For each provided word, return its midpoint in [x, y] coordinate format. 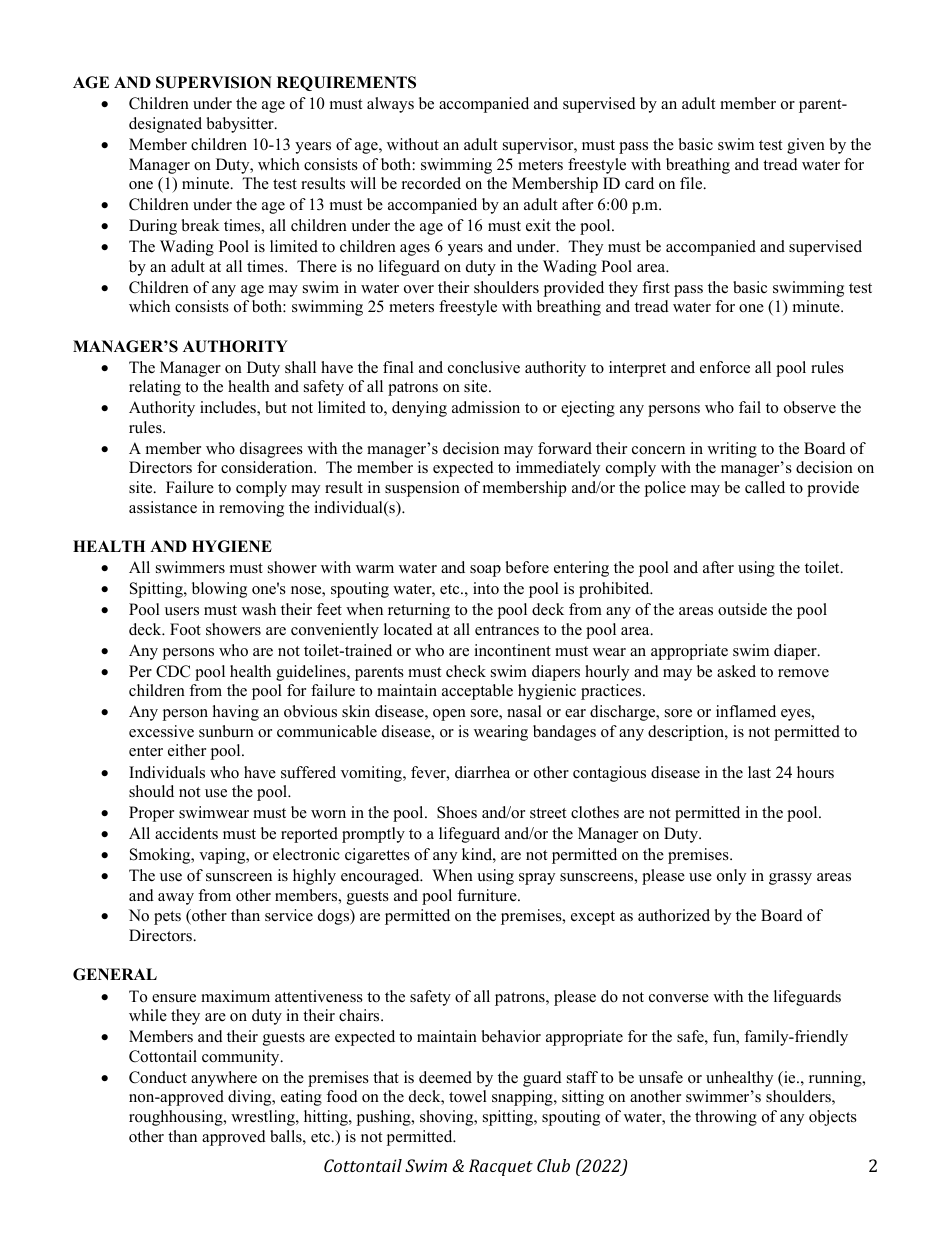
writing [732, 450]
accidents [186, 833]
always [390, 105]
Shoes [457, 812]
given [806, 146]
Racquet [501, 1167]
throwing [726, 1118]
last [759, 772]
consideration [268, 467]
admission [486, 407]
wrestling [264, 1118]
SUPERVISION [214, 82]
